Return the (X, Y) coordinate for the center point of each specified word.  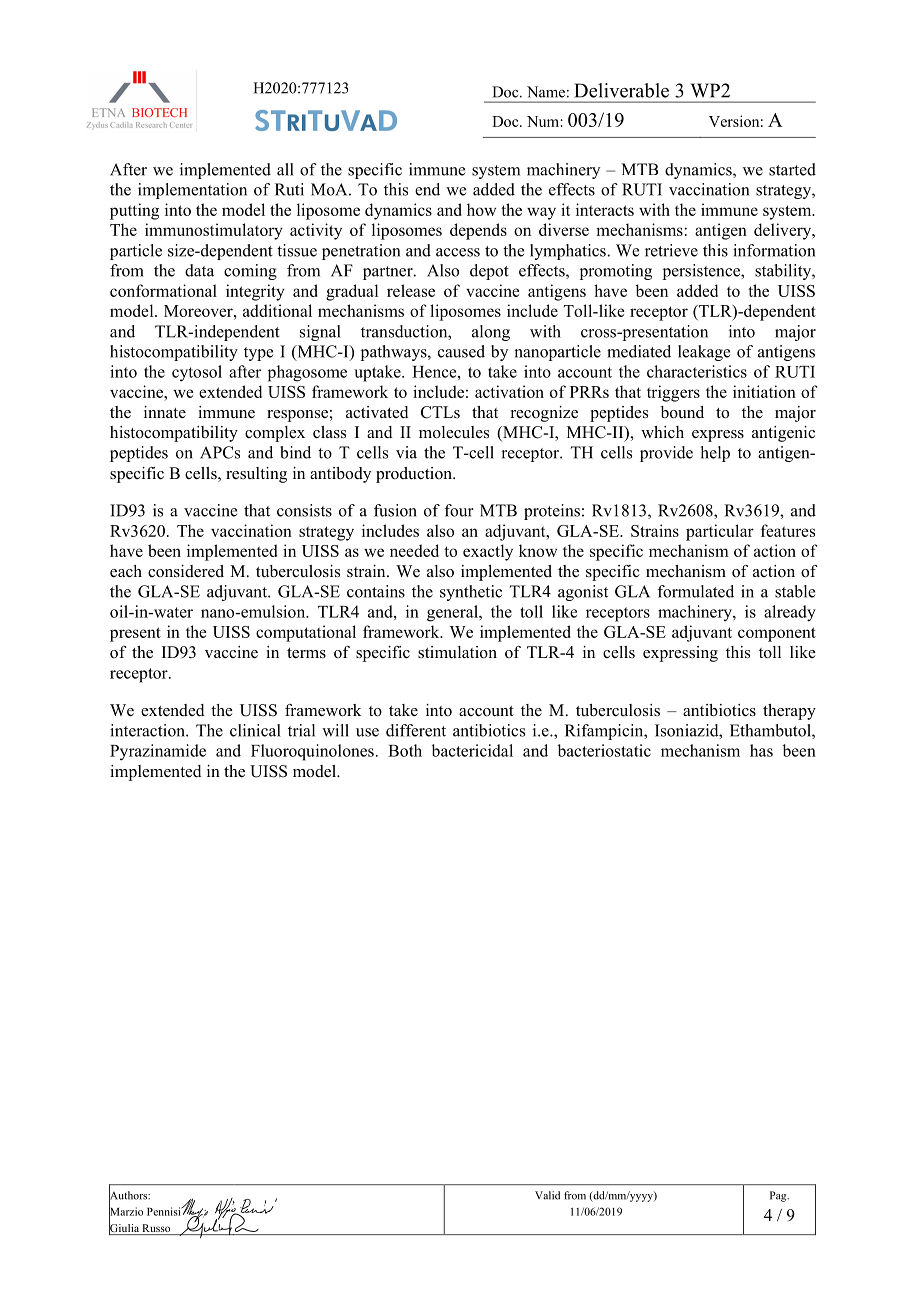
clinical (255, 730)
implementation (192, 191)
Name (546, 92)
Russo (156, 1229)
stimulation (457, 652)
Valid (547, 1195)
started (792, 169)
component (777, 634)
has (761, 750)
